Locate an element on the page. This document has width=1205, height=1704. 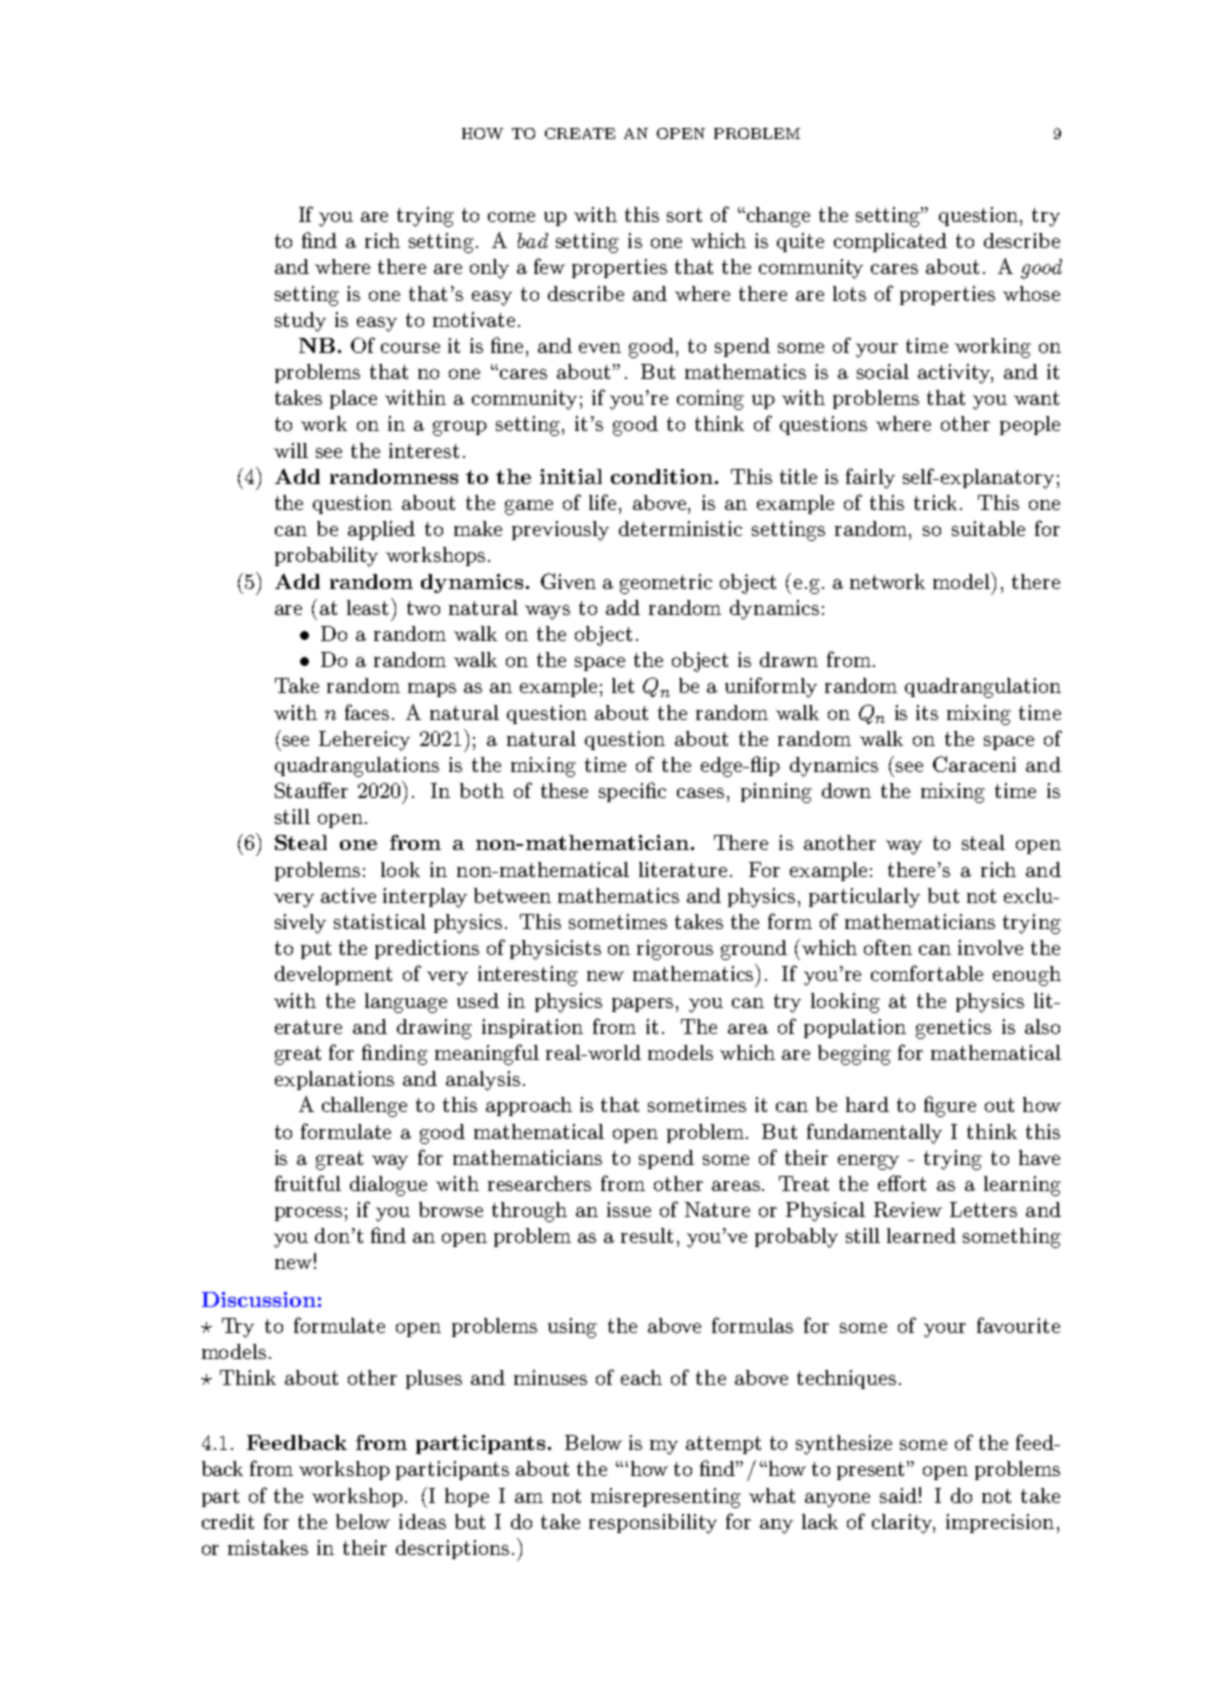
Stauffer is located at coordinates (311, 790).
